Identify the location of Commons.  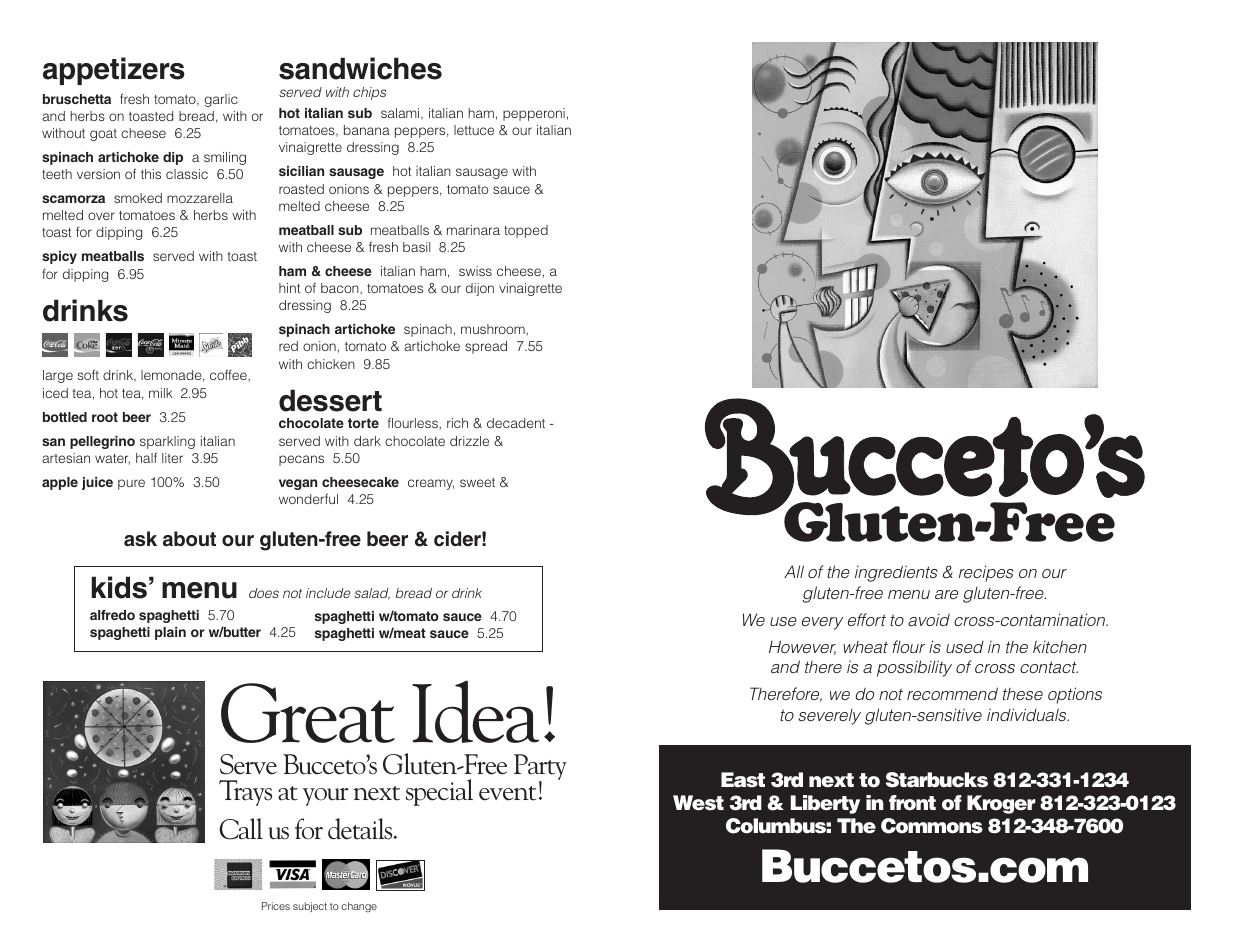
(932, 826).
